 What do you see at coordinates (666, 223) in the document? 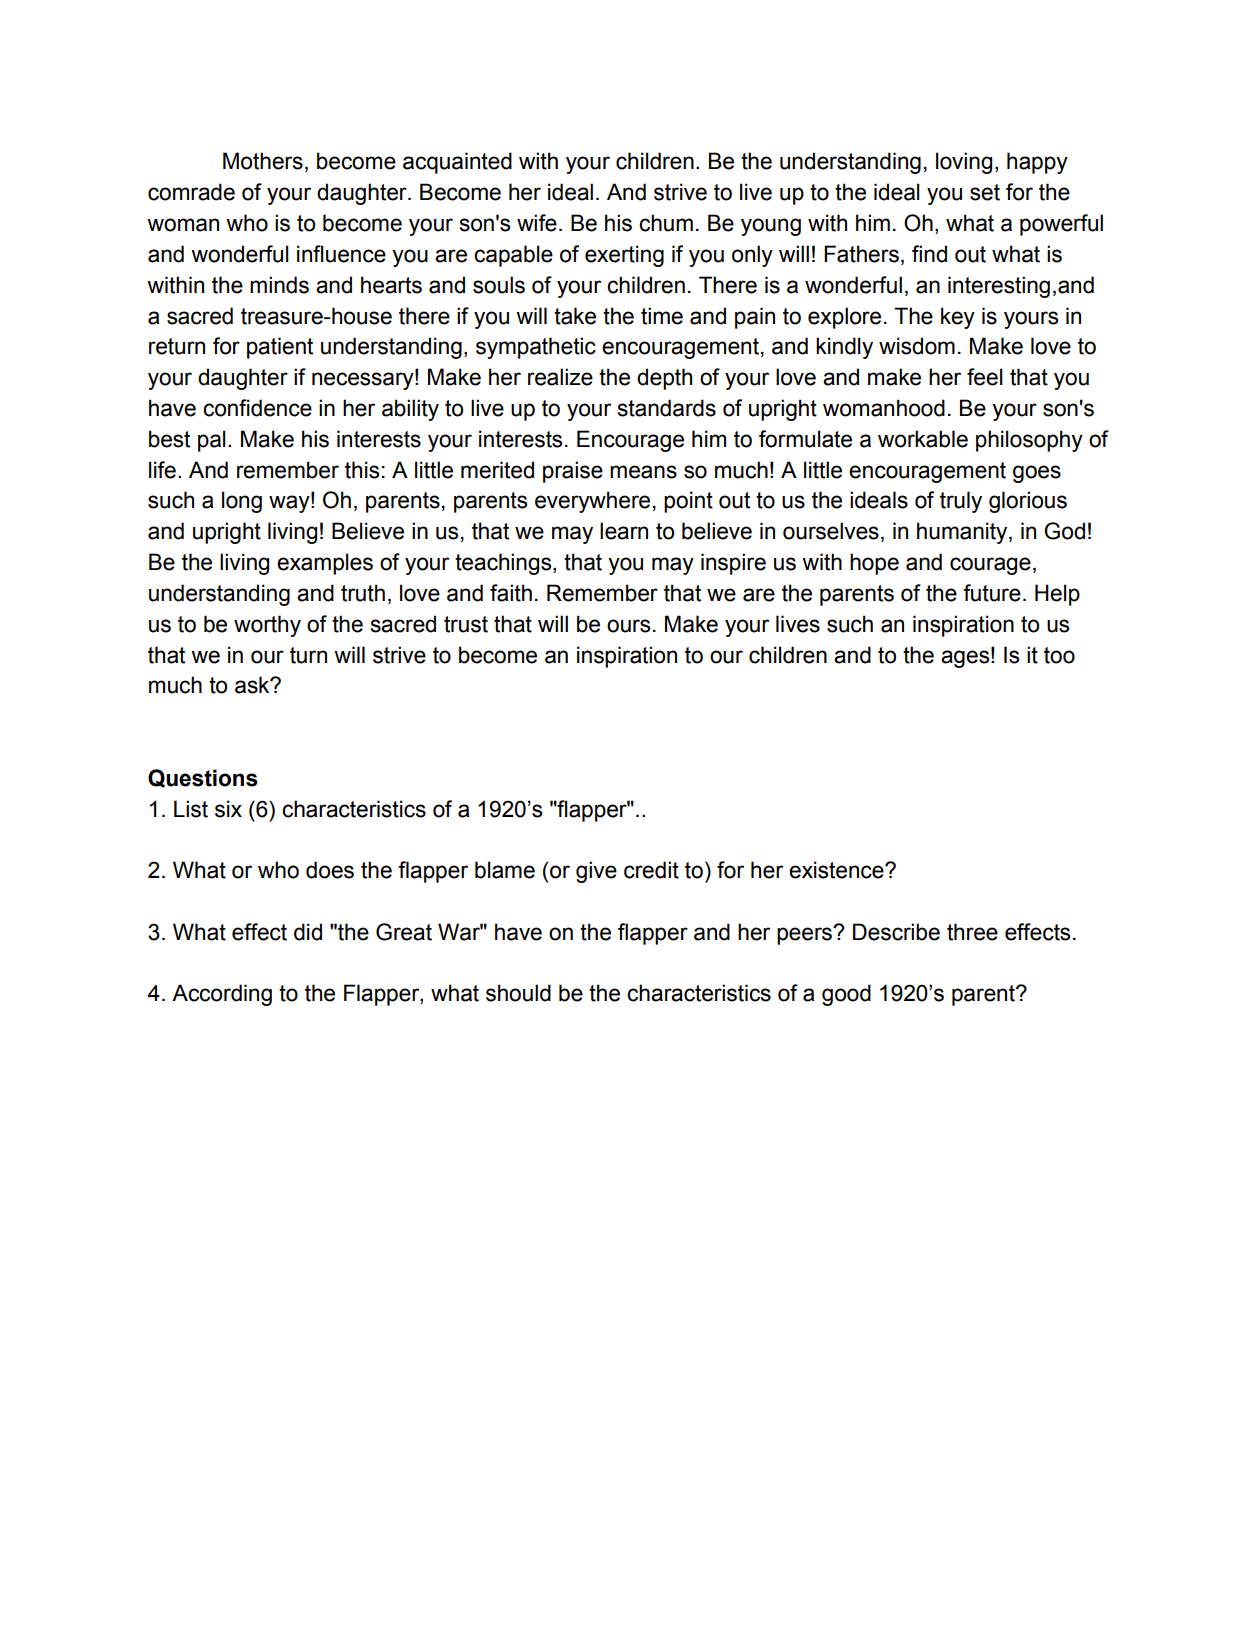
I see `chum` at bounding box center [666, 223].
